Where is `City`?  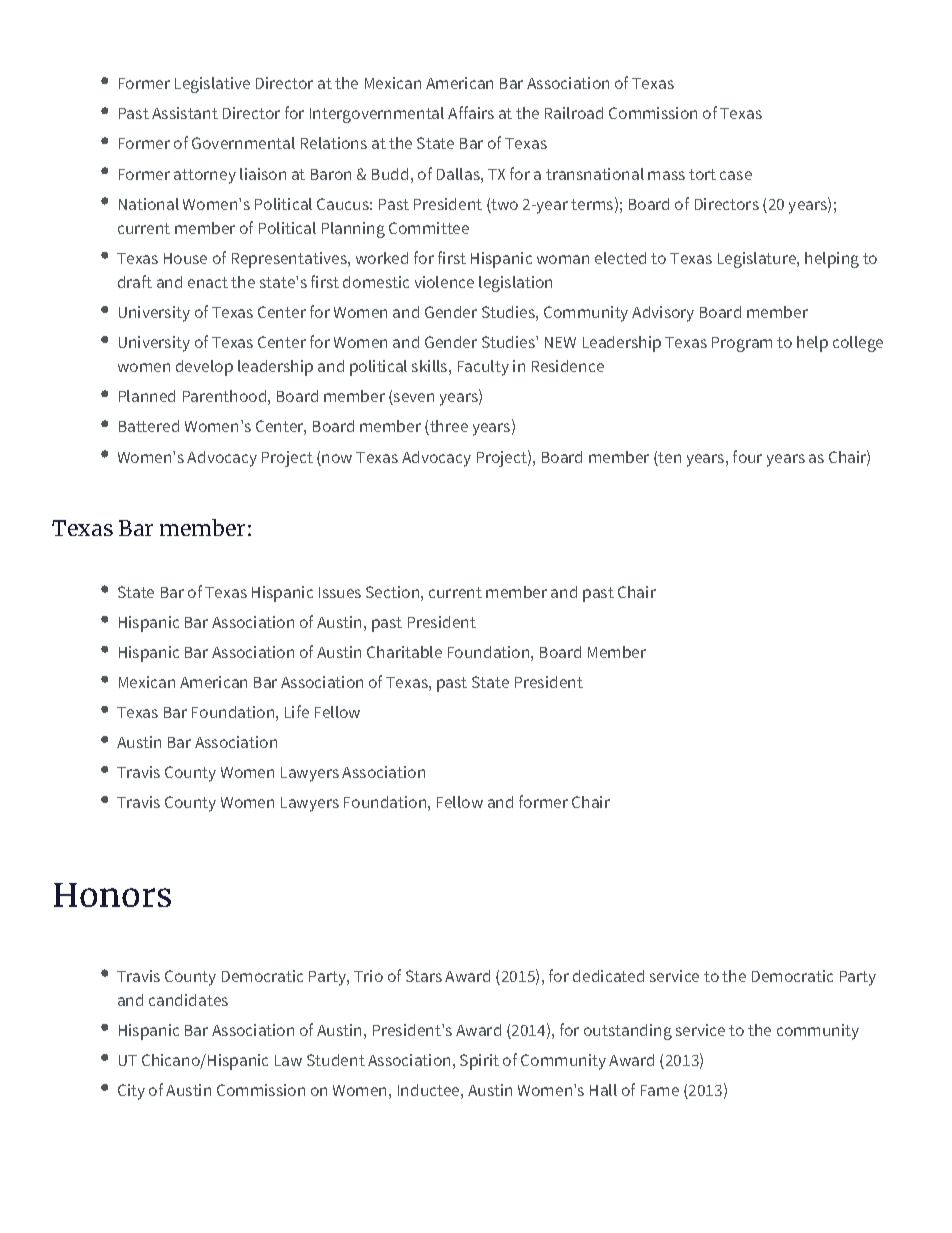
City is located at coordinates (131, 1092).
